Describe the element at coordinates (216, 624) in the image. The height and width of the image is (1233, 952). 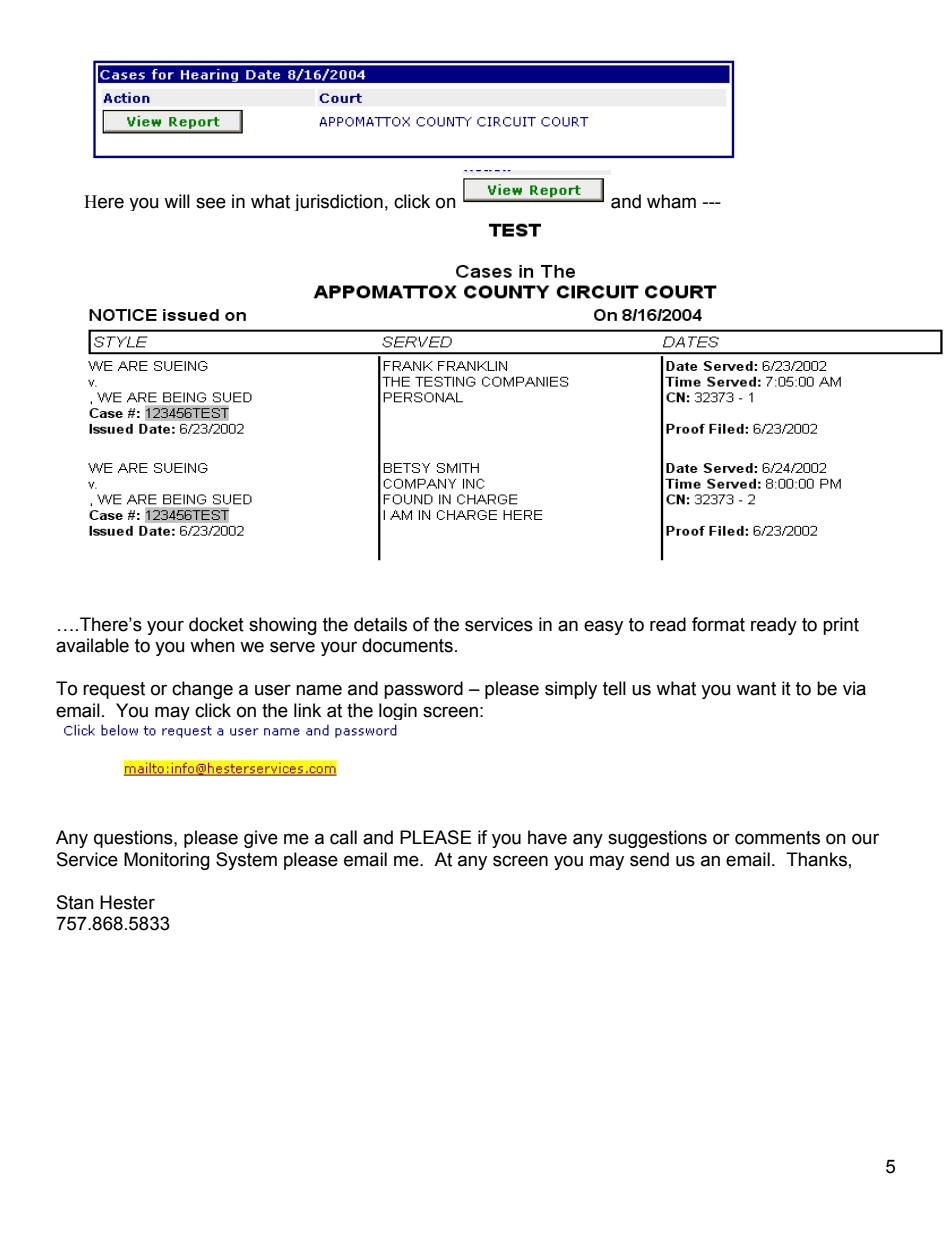
I see `docket` at that location.
